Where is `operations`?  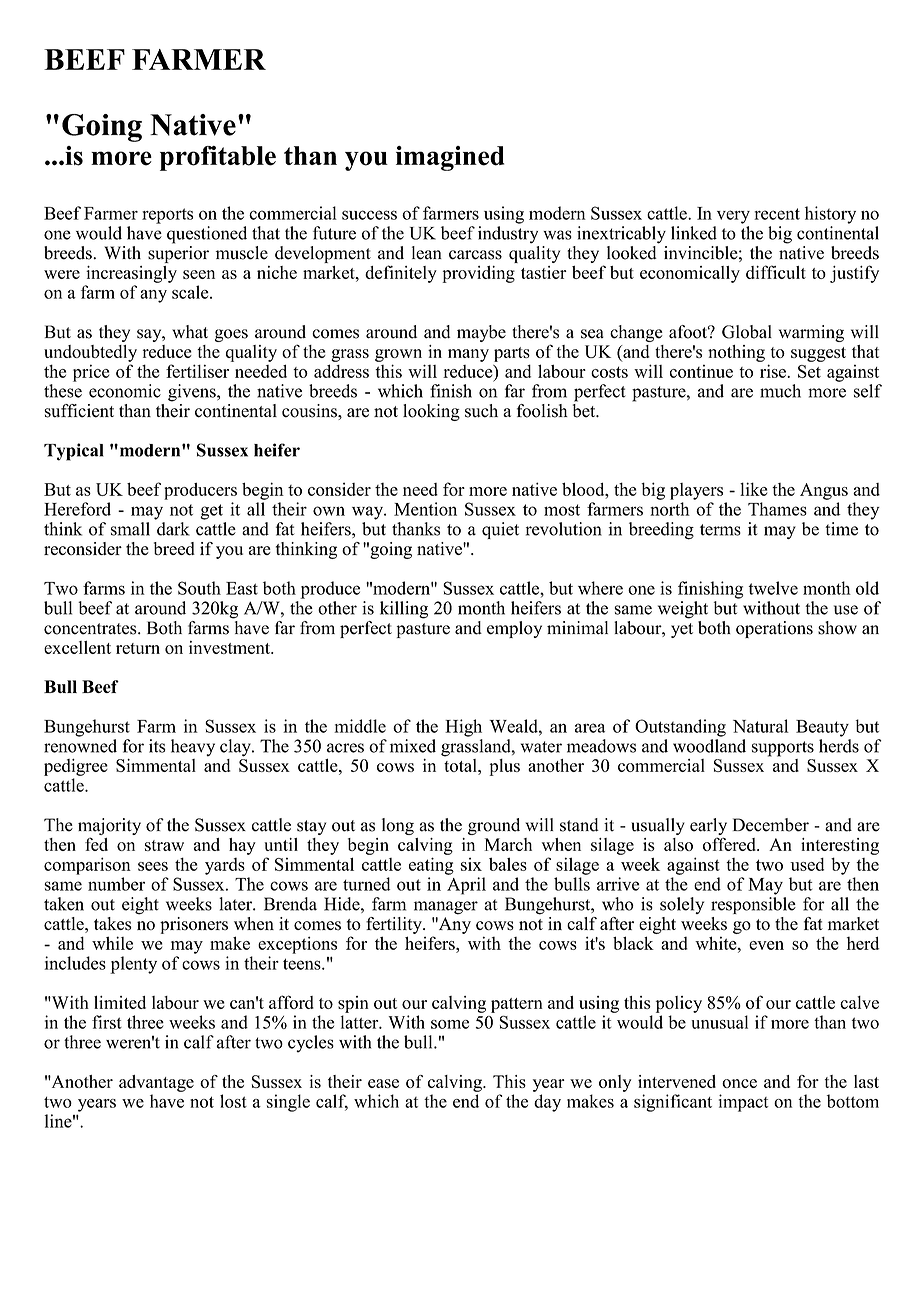 operations is located at coordinates (774, 629).
